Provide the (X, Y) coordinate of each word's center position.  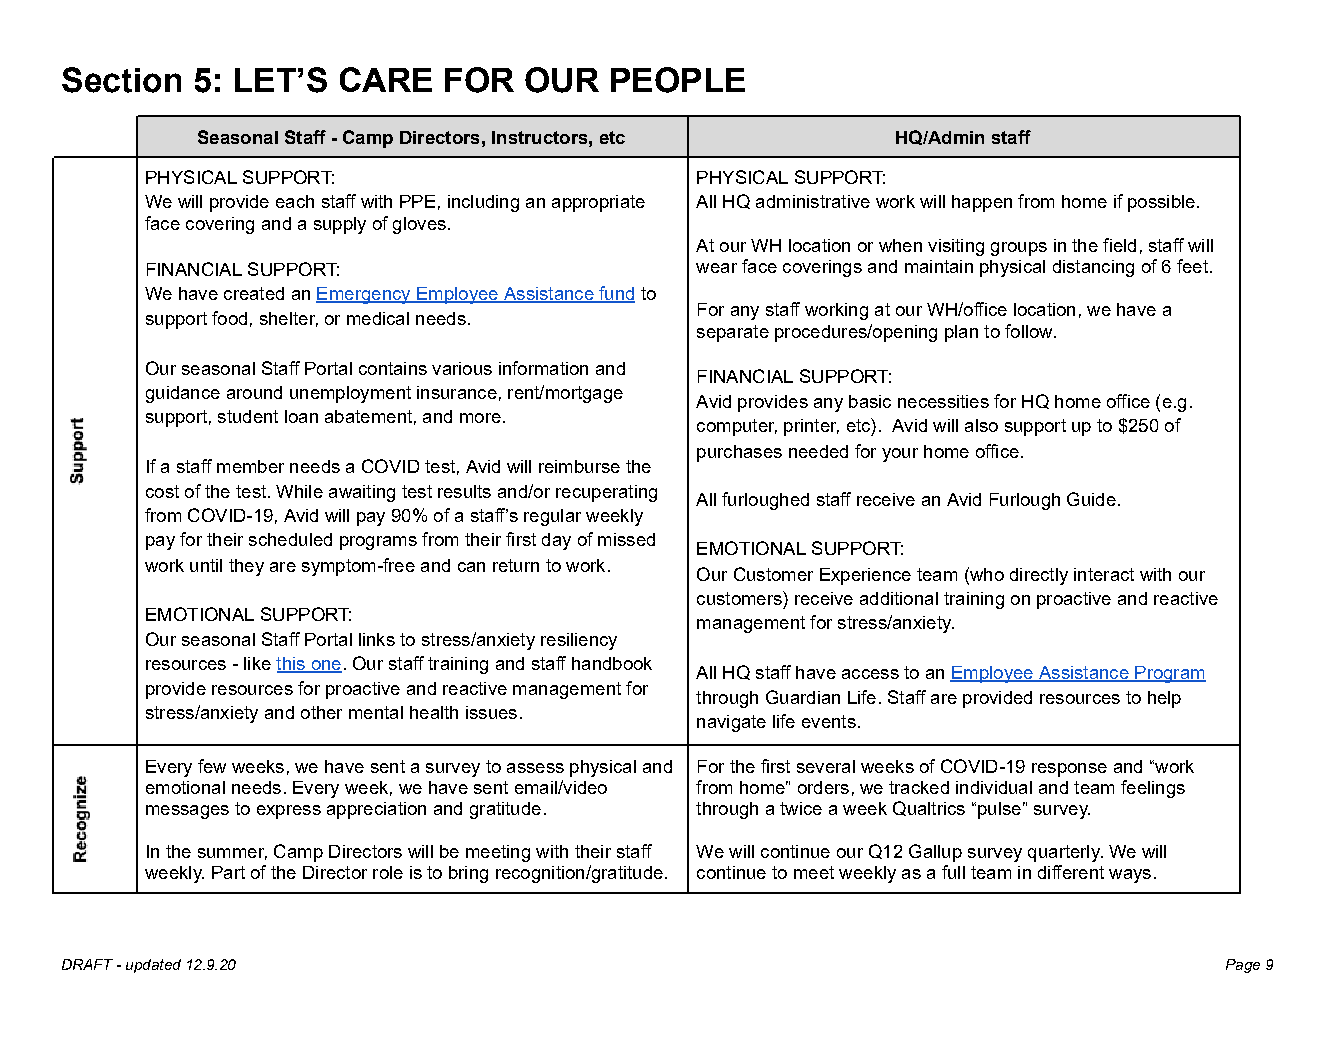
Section (121, 80)
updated (153, 966)
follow (1030, 331)
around (254, 392)
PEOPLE (678, 80)
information (543, 368)
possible (1161, 203)
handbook (612, 663)
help (1164, 699)
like (257, 663)
